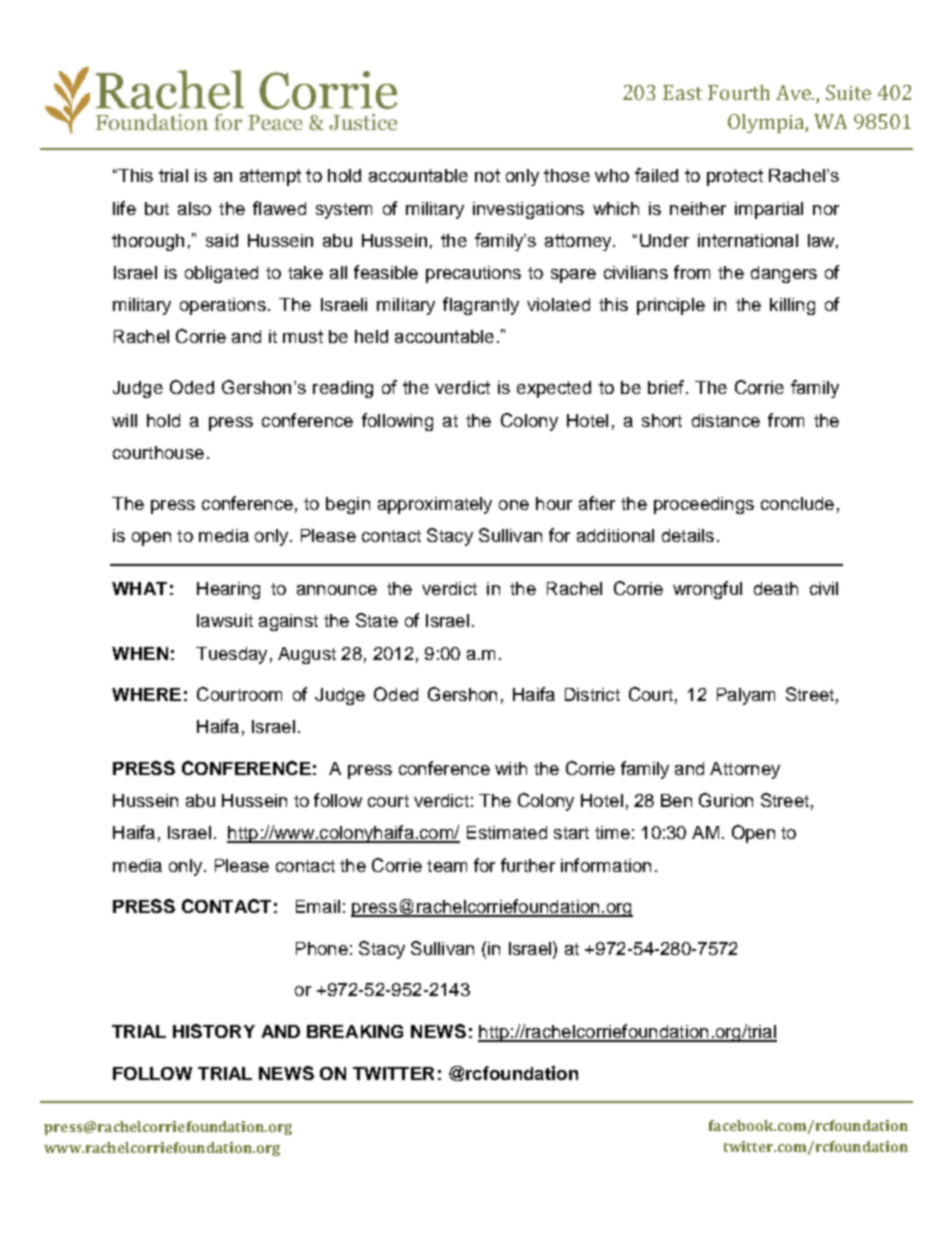 The width and height of the image is (952, 1233). Describe the element at coordinates (270, 177) in the image. I see `attempt` at that location.
